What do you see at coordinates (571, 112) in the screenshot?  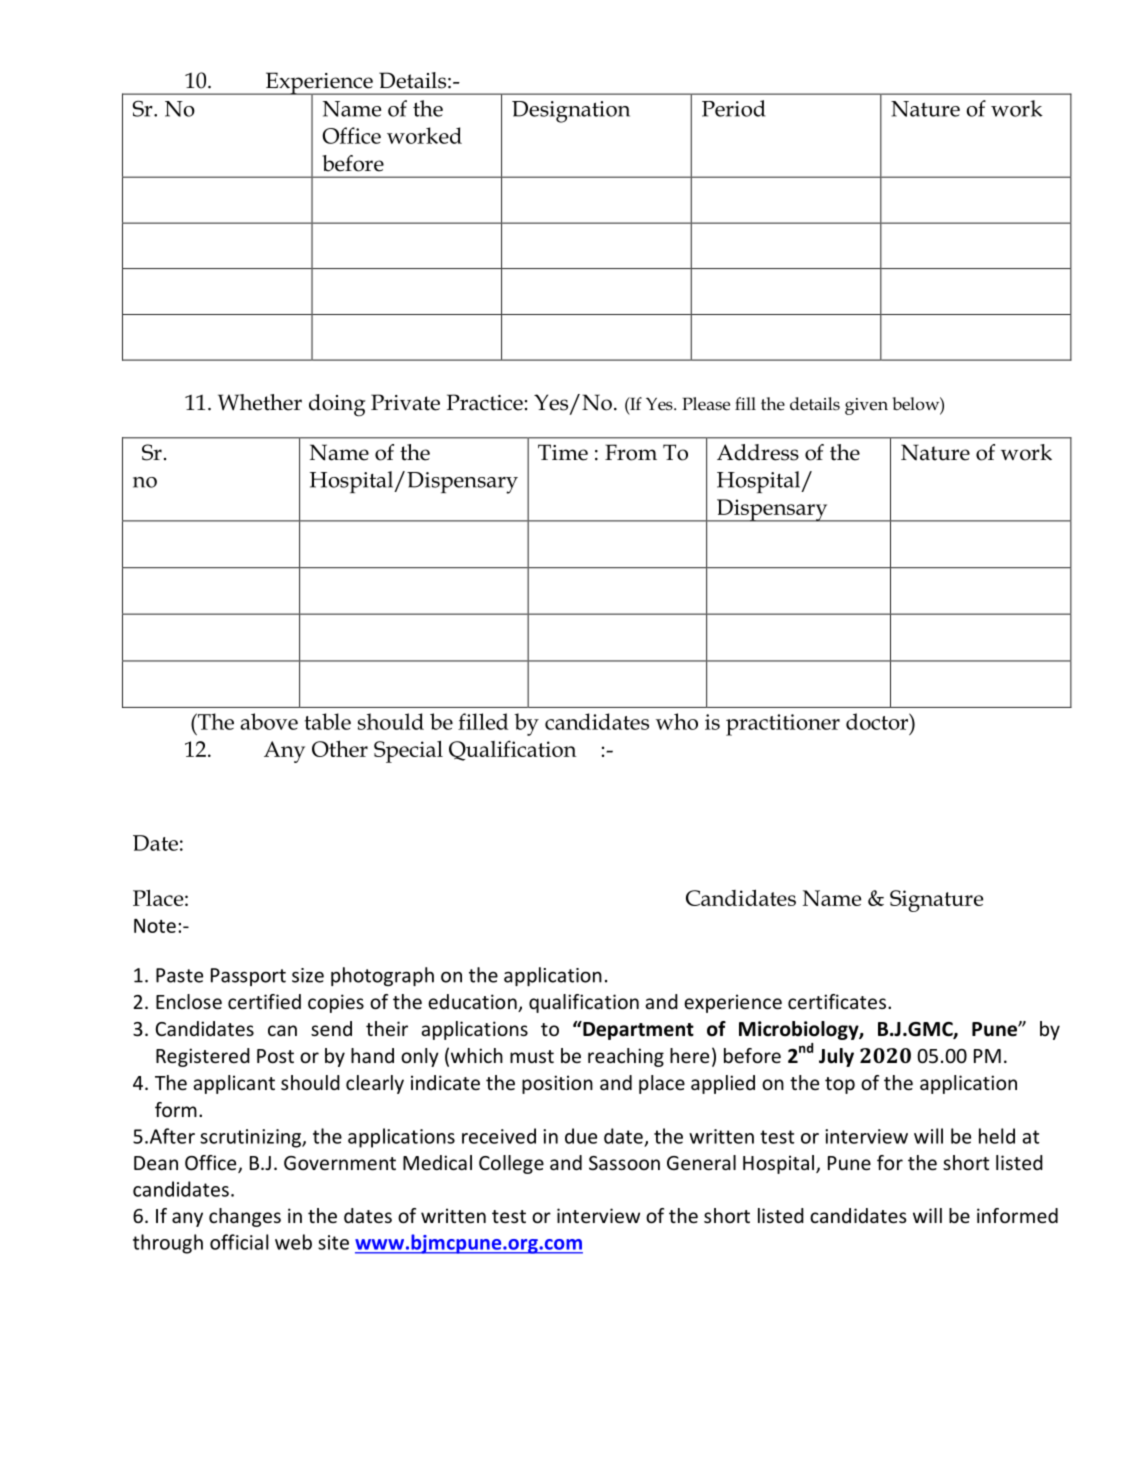 I see `Designation` at bounding box center [571, 112].
